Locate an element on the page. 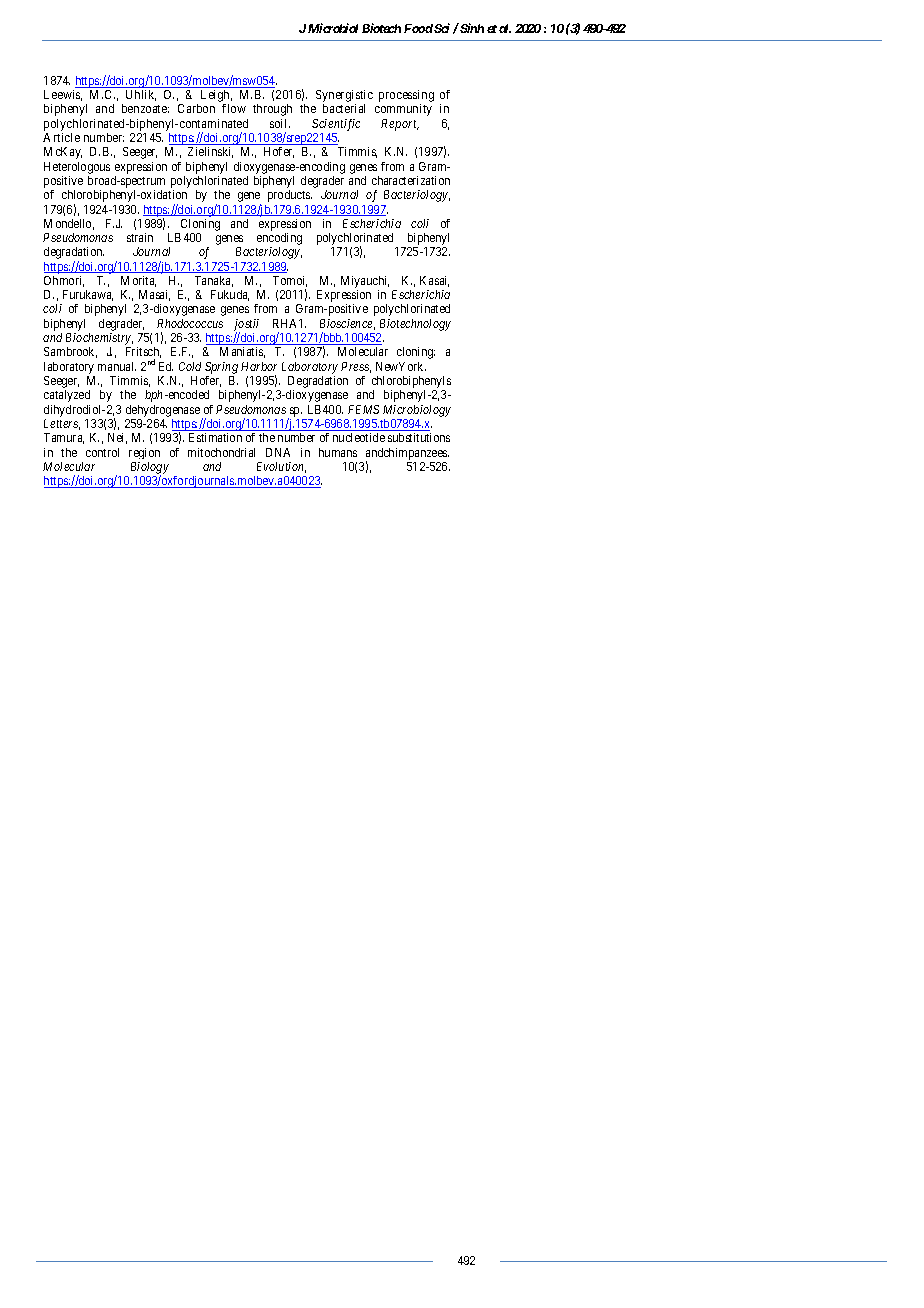 This page has height=1308, width=924. Food is located at coordinates (418, 28).
